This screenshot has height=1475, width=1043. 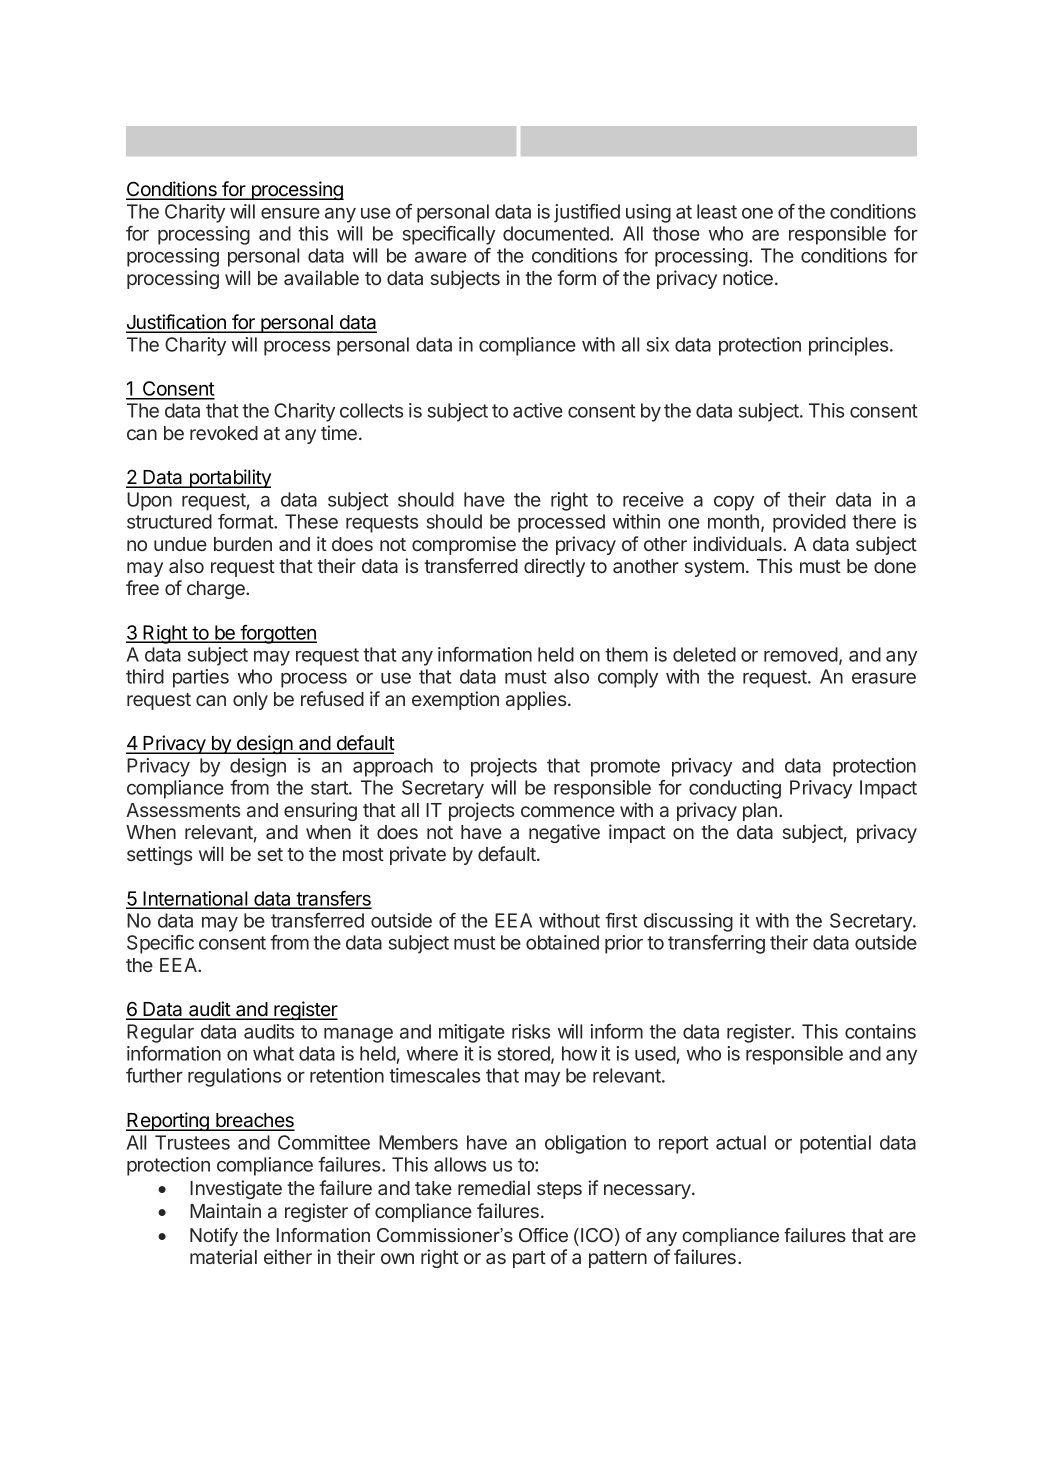 I want to click on removed, so click(x=801, y=654).
